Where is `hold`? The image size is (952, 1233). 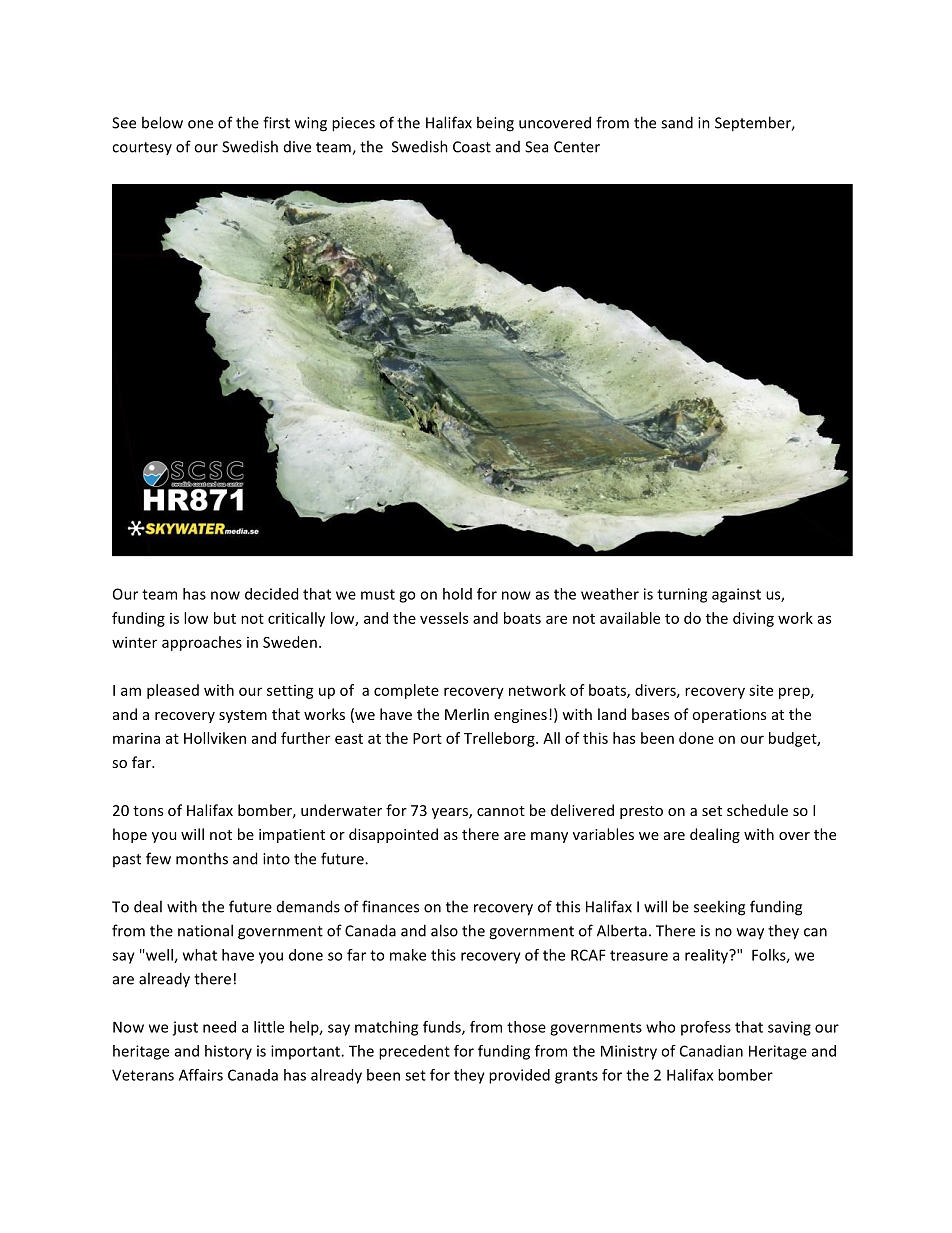 hold is located at coordinates (457, 594).
